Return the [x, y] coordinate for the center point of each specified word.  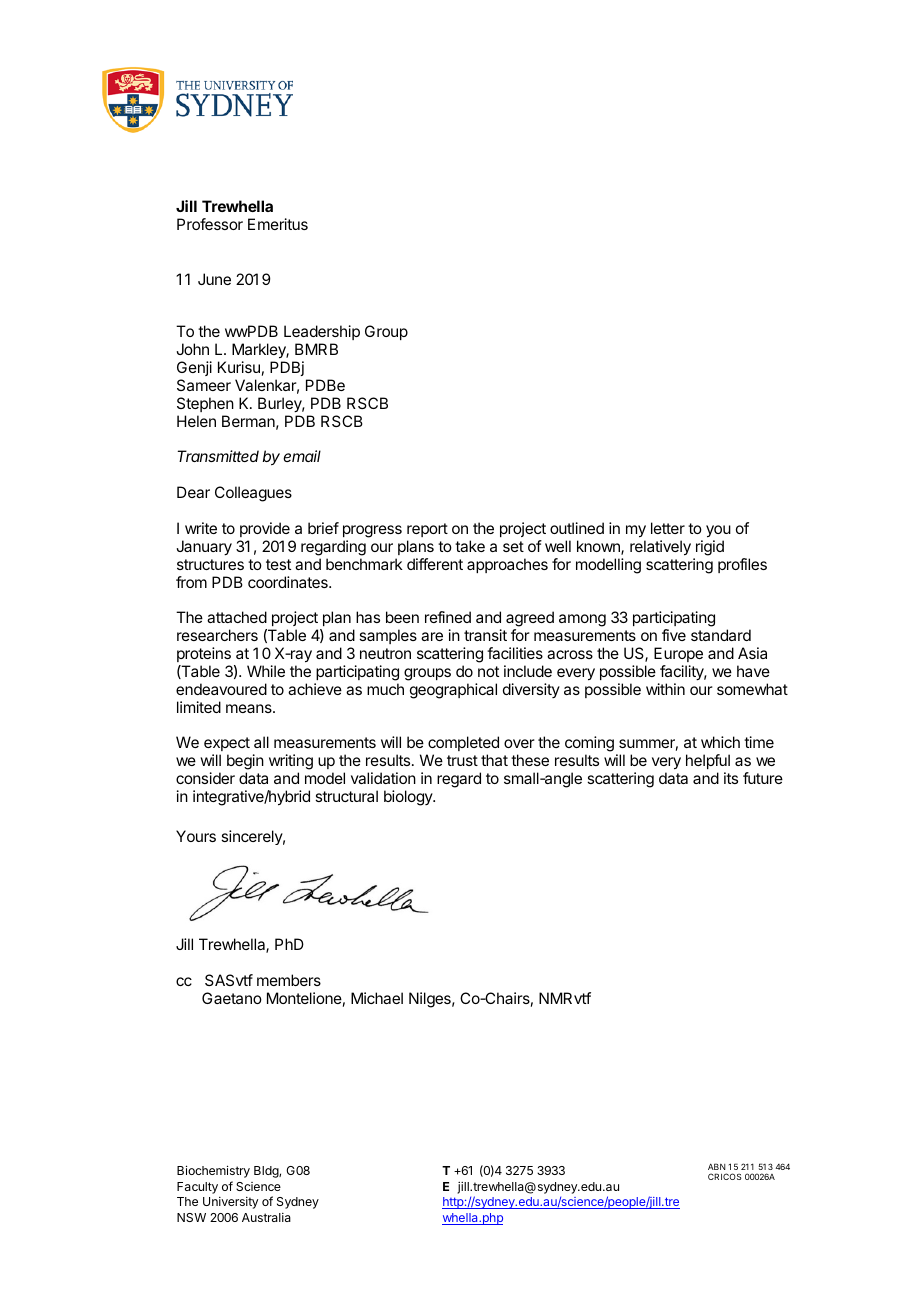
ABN [717, 1166]
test [278, 564]
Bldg [267, 1172]
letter [668, 528]
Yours [196, 836]
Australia [266, 1217]
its [731, 778]
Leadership [322, 334]
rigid [710, 548]
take [470, 546]
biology [409, 798]
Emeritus [278, 224]
